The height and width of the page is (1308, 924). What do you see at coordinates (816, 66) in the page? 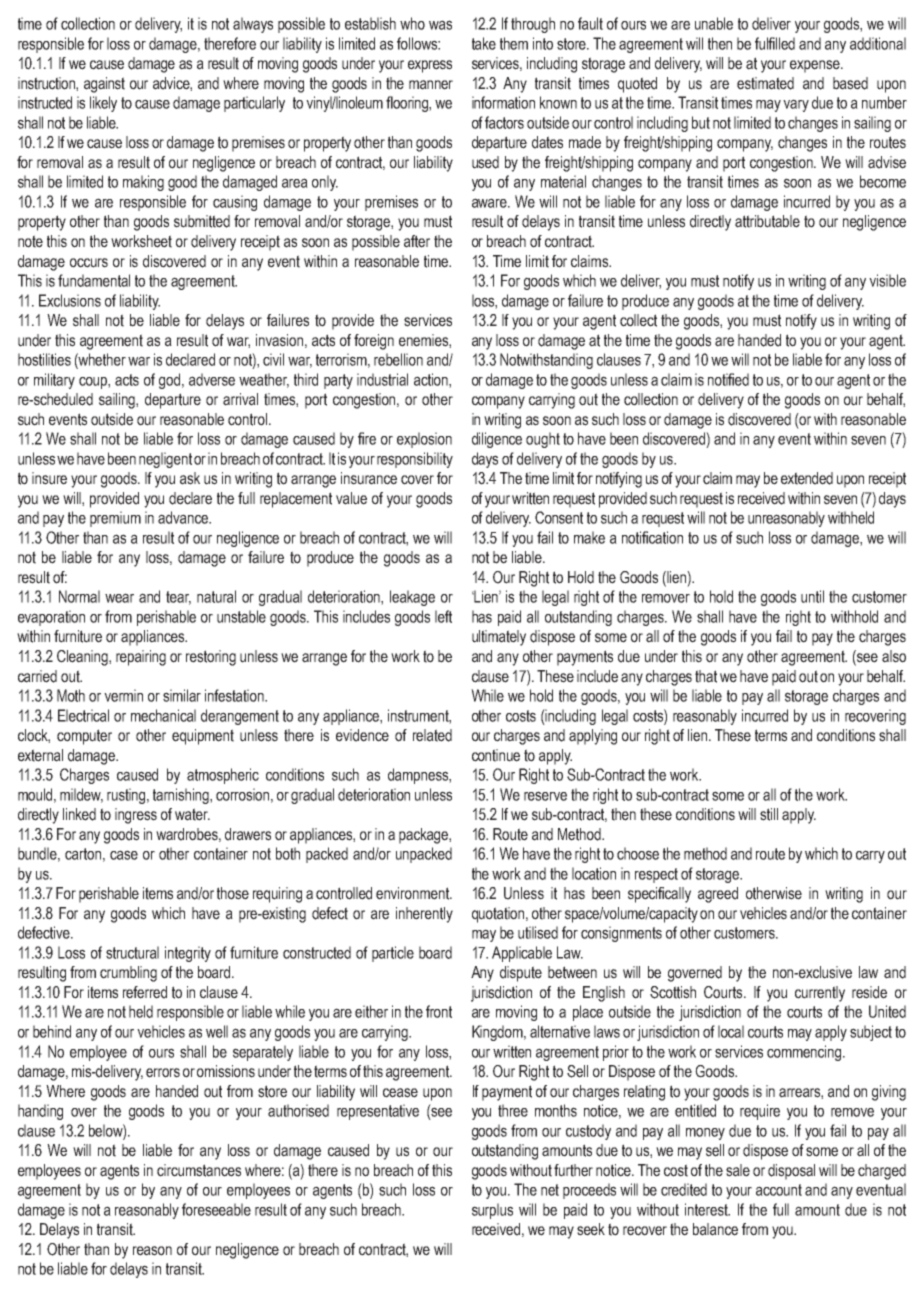
I see `expense` at bounding box center [816, 66].
